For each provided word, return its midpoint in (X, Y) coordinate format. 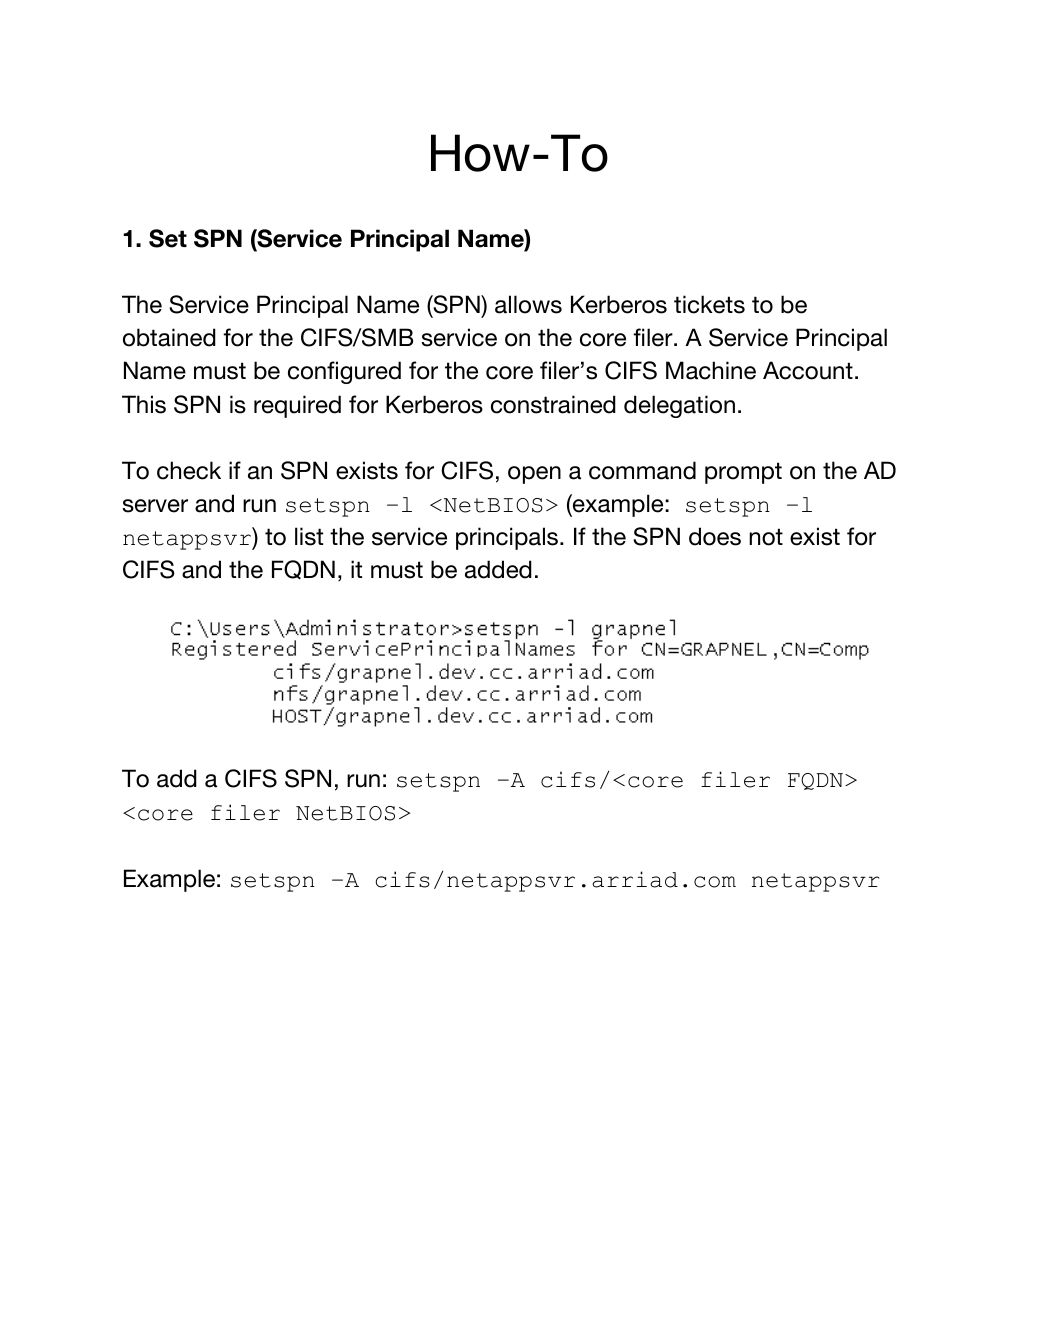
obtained (169, 337)
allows (528, 304)
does (715, 536)
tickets (709, 304)
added (498, 569)
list (309, 536)
